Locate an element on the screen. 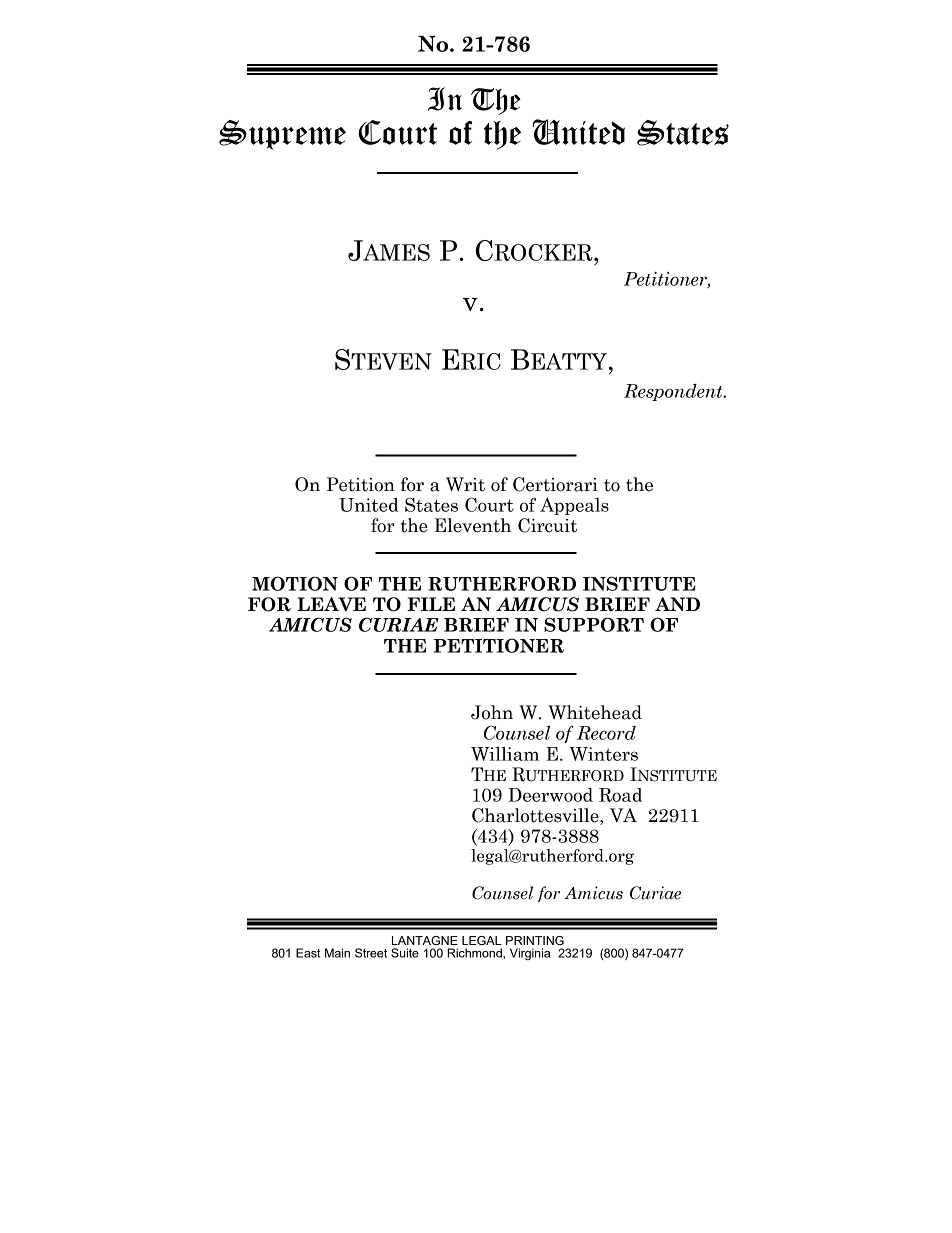  Richmond is located at coordinates (475, 953).
